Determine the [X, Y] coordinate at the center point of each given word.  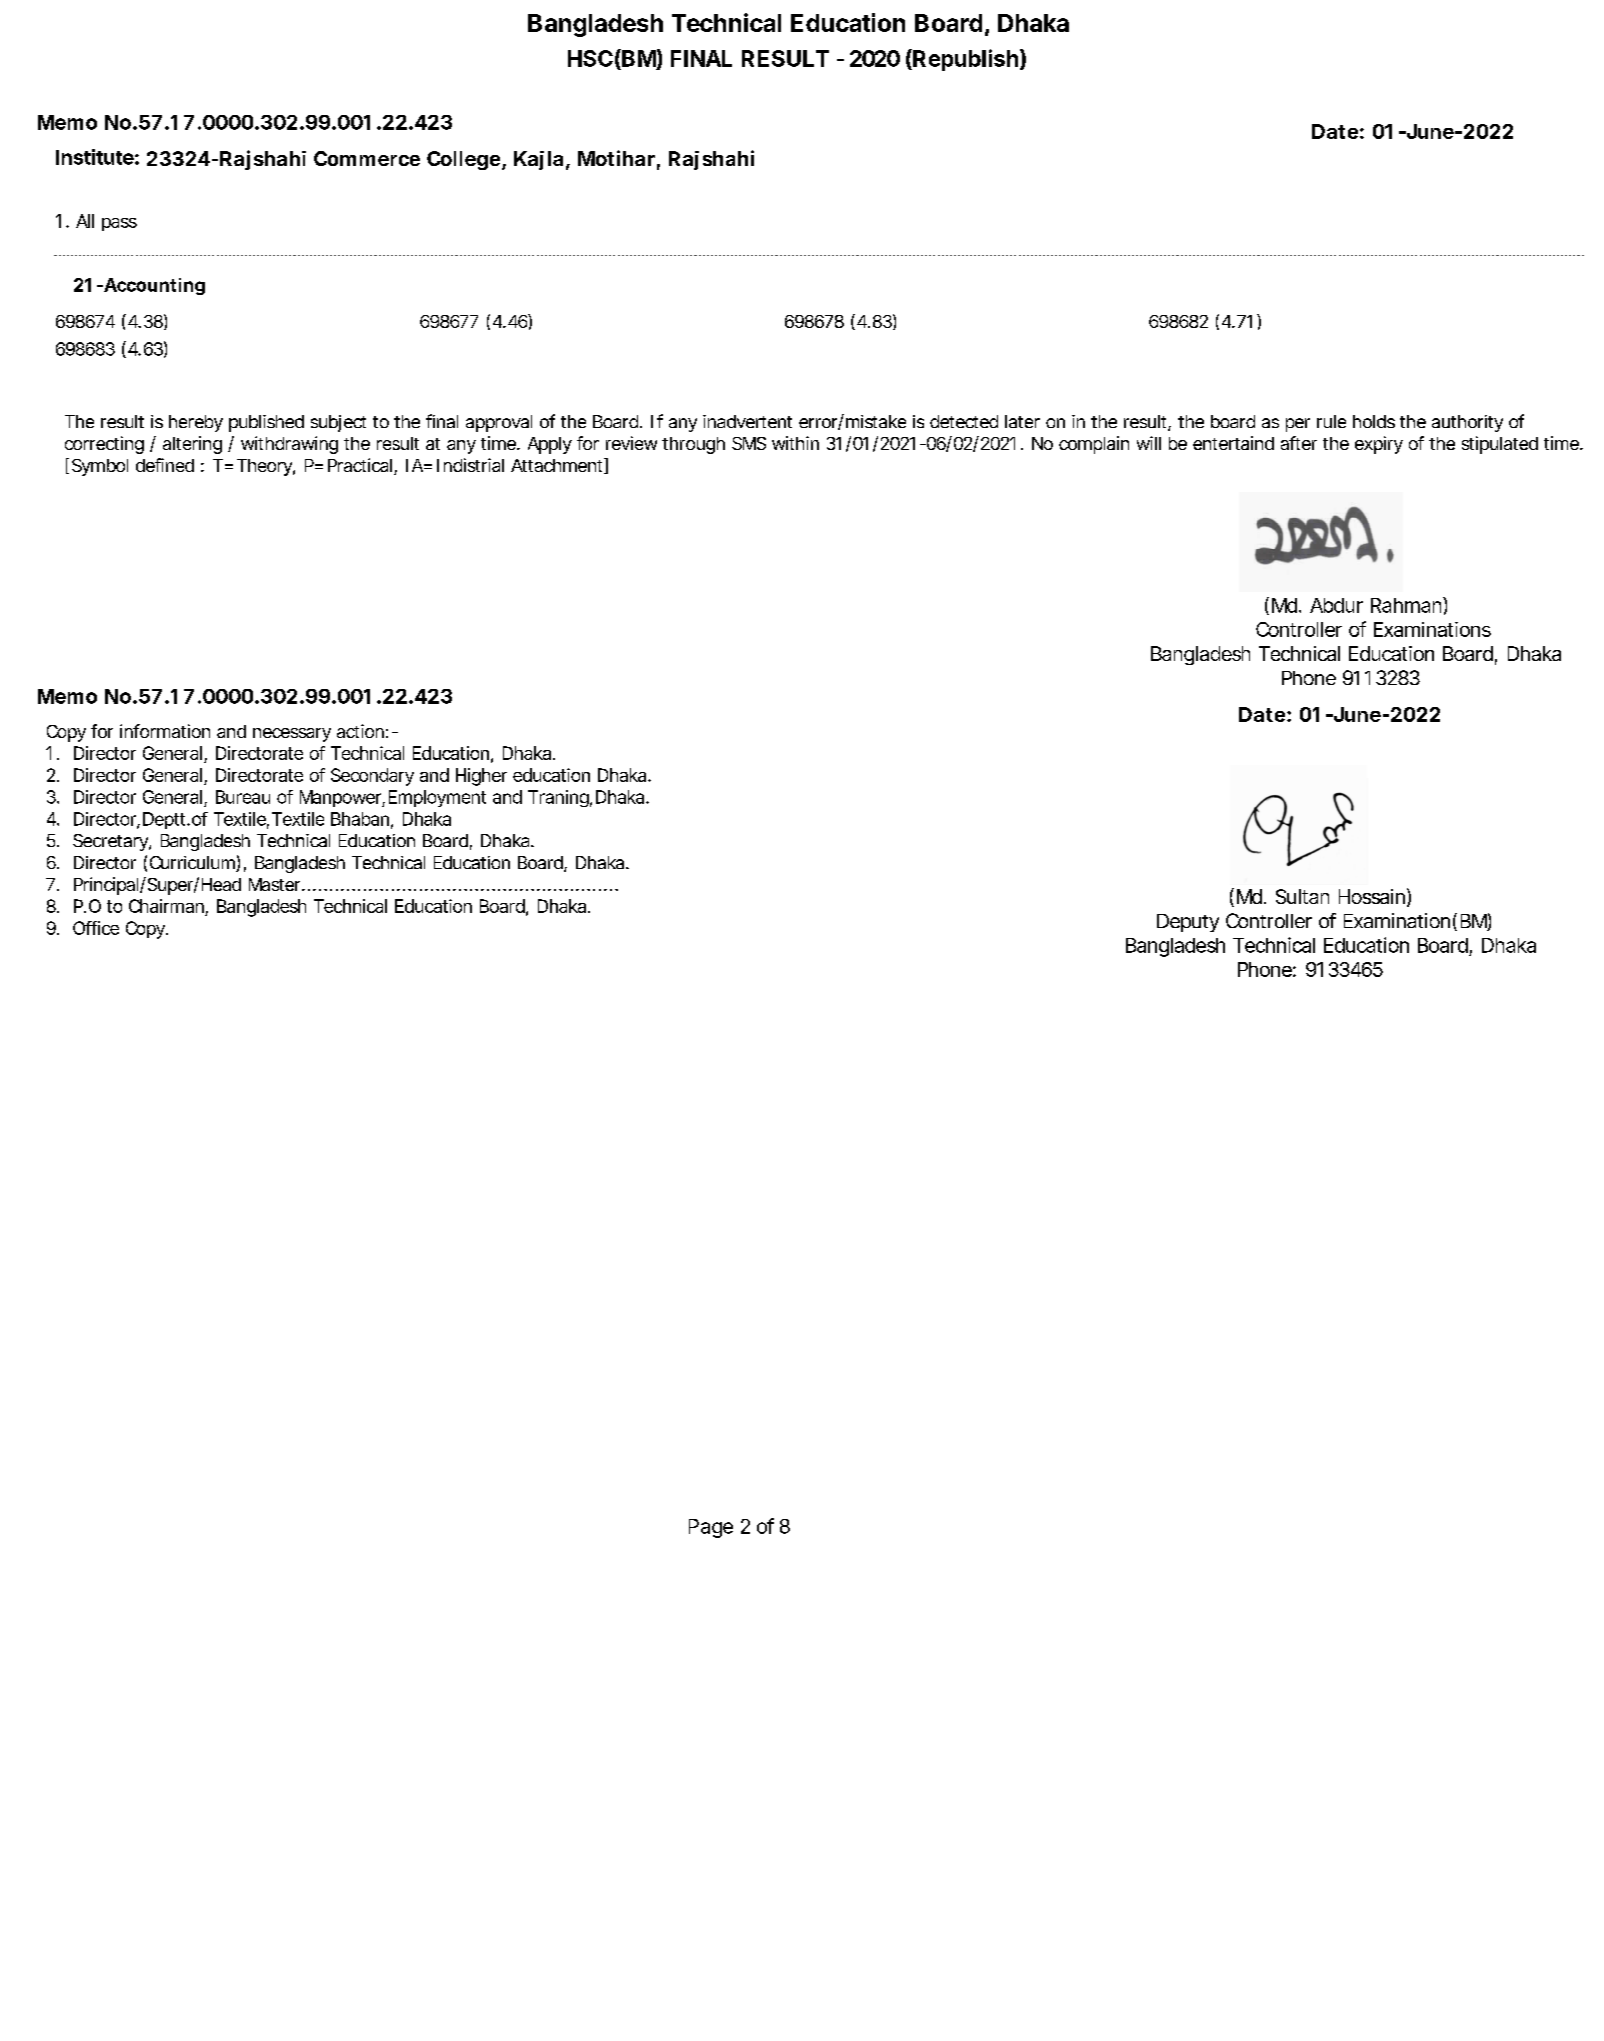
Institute [95, 157]
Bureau [243, 797]
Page [711, 1528]
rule [1331, 421]
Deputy [1188, 923]
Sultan [1302, 896]
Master [276, 884]
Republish [964, 60]
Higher [481, 777]
